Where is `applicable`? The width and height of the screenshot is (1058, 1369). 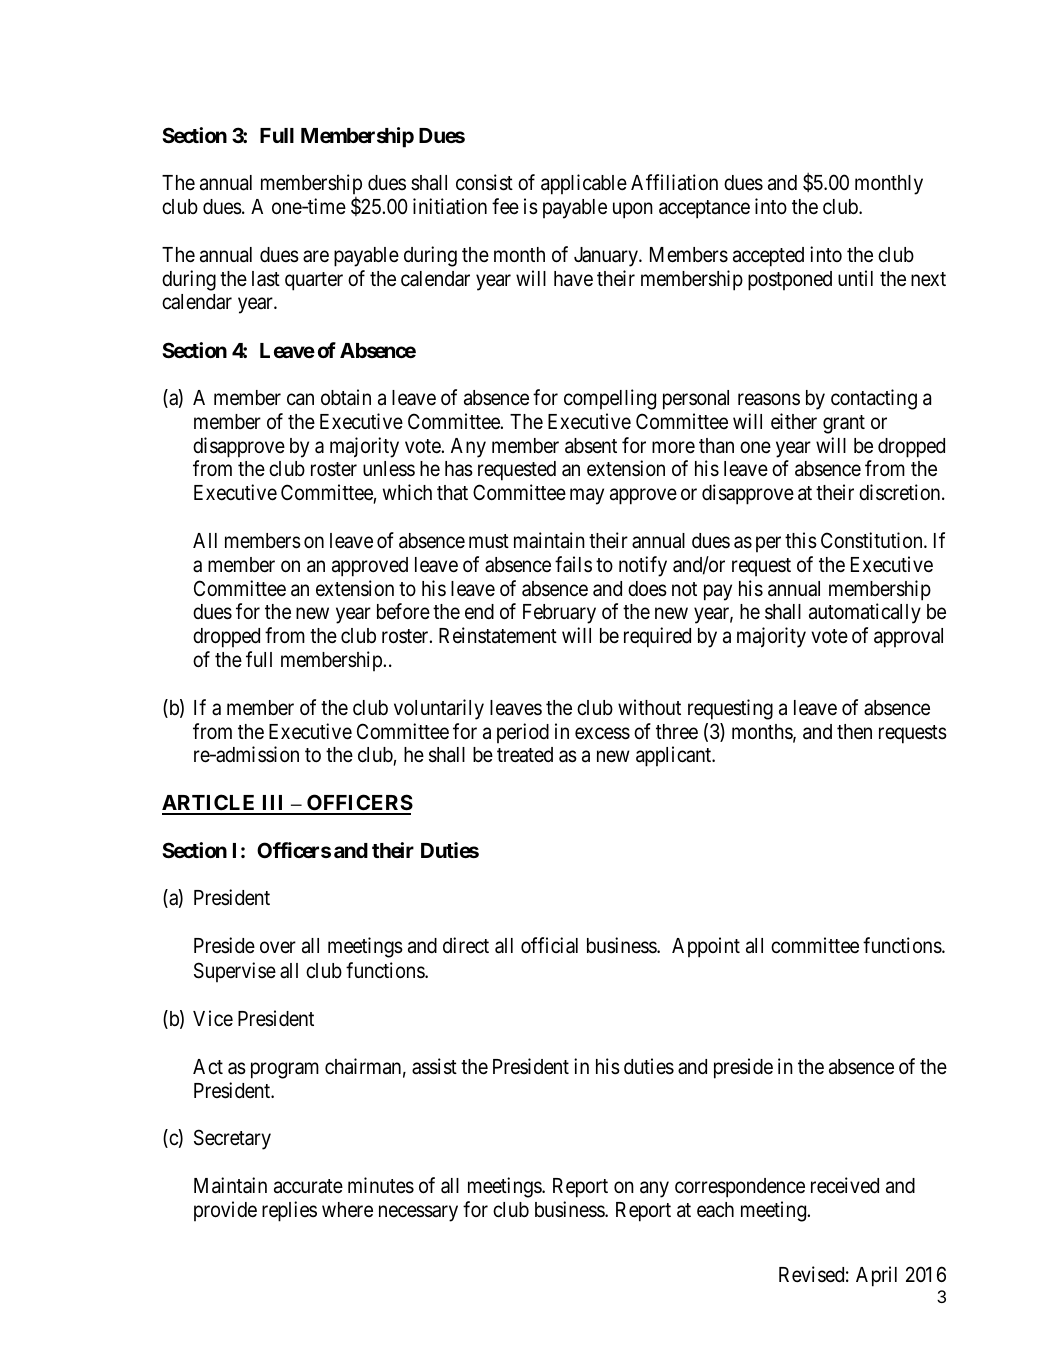 applicable is located at coordinates (584, 184).
